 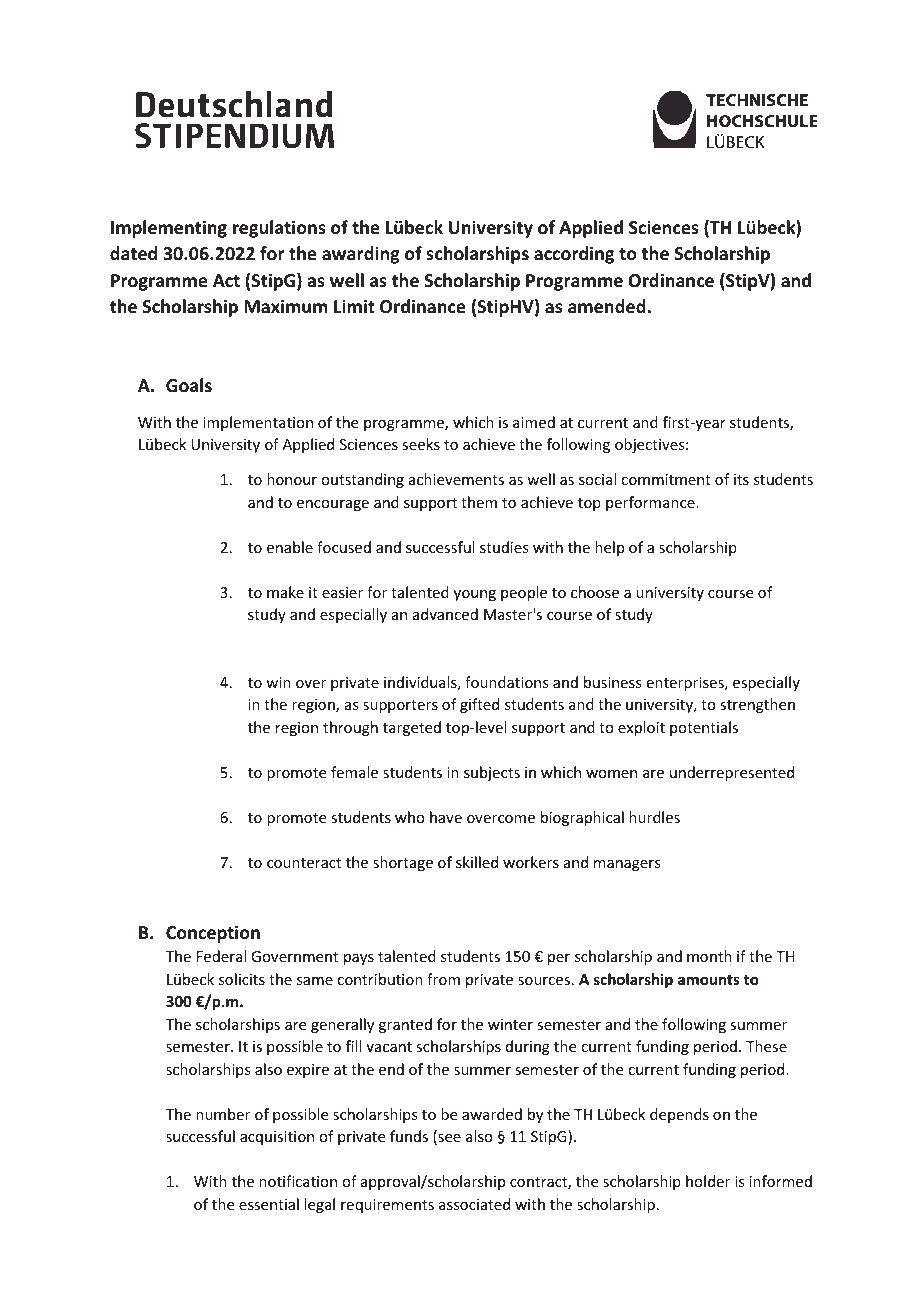 I want to click on them, so click(x=479, y=502).
